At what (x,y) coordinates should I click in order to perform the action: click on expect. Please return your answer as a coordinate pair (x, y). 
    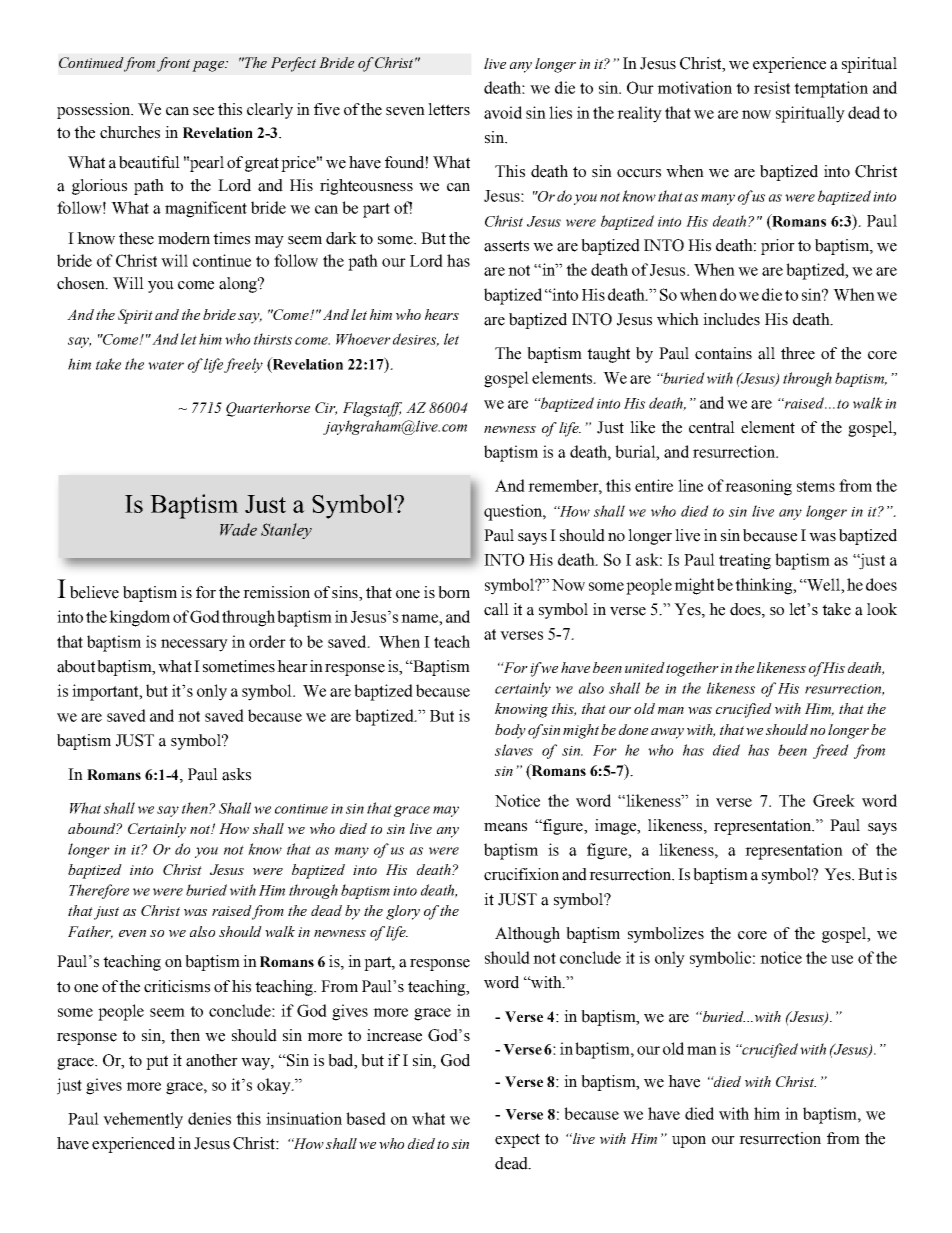
    Looking at the image, I should click on (517, 1140).
